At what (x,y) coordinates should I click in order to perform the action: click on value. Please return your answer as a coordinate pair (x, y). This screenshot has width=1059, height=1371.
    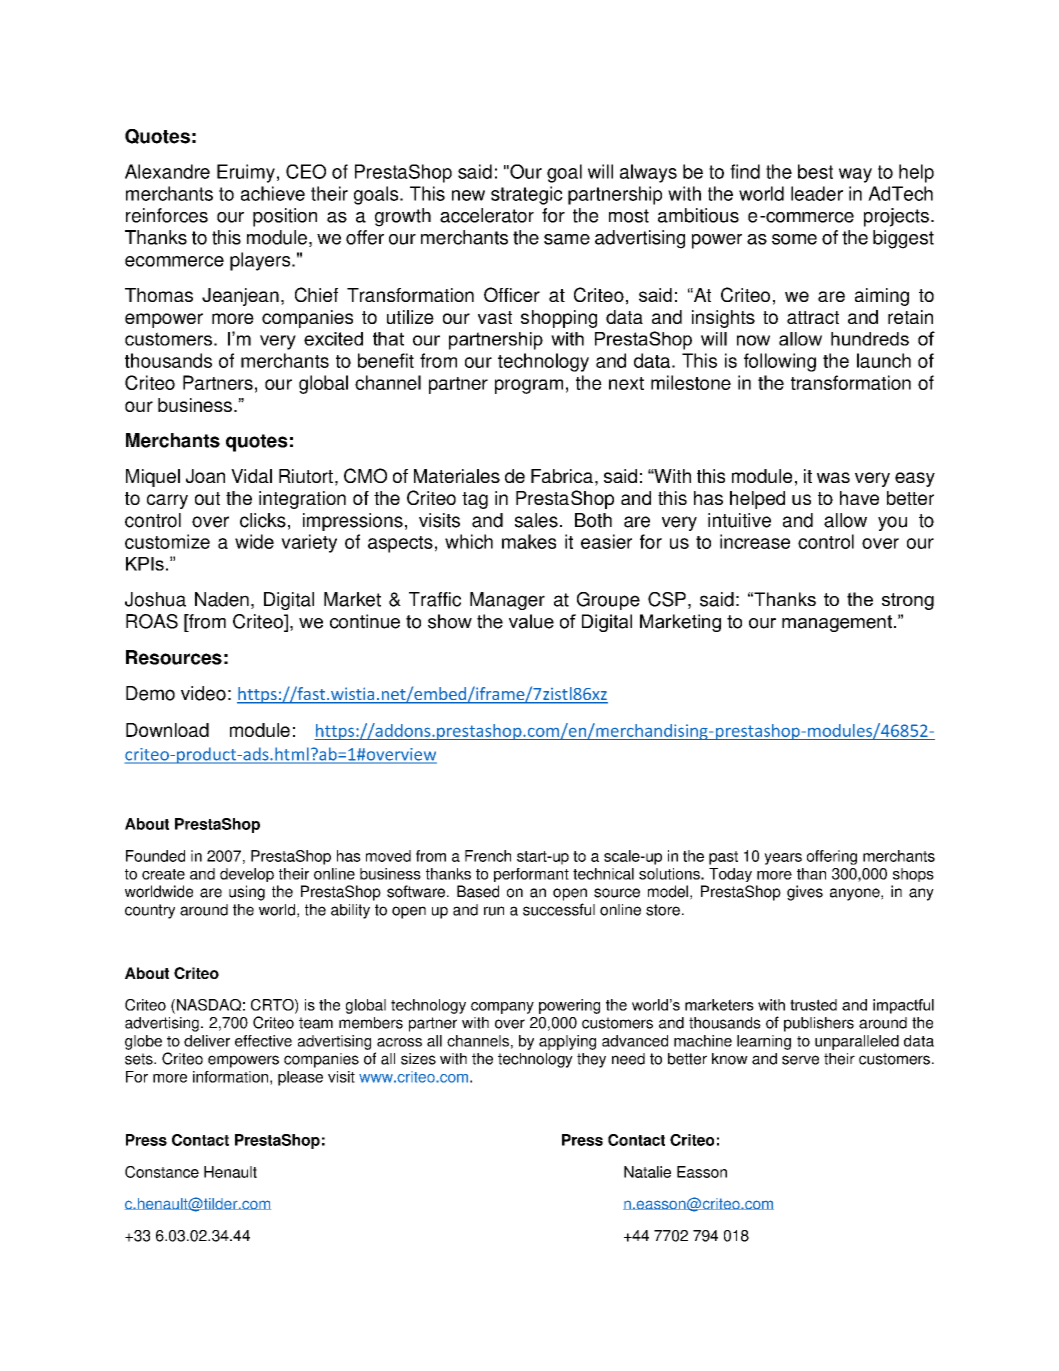
    Looking at the image, I should click on (531, 621).
